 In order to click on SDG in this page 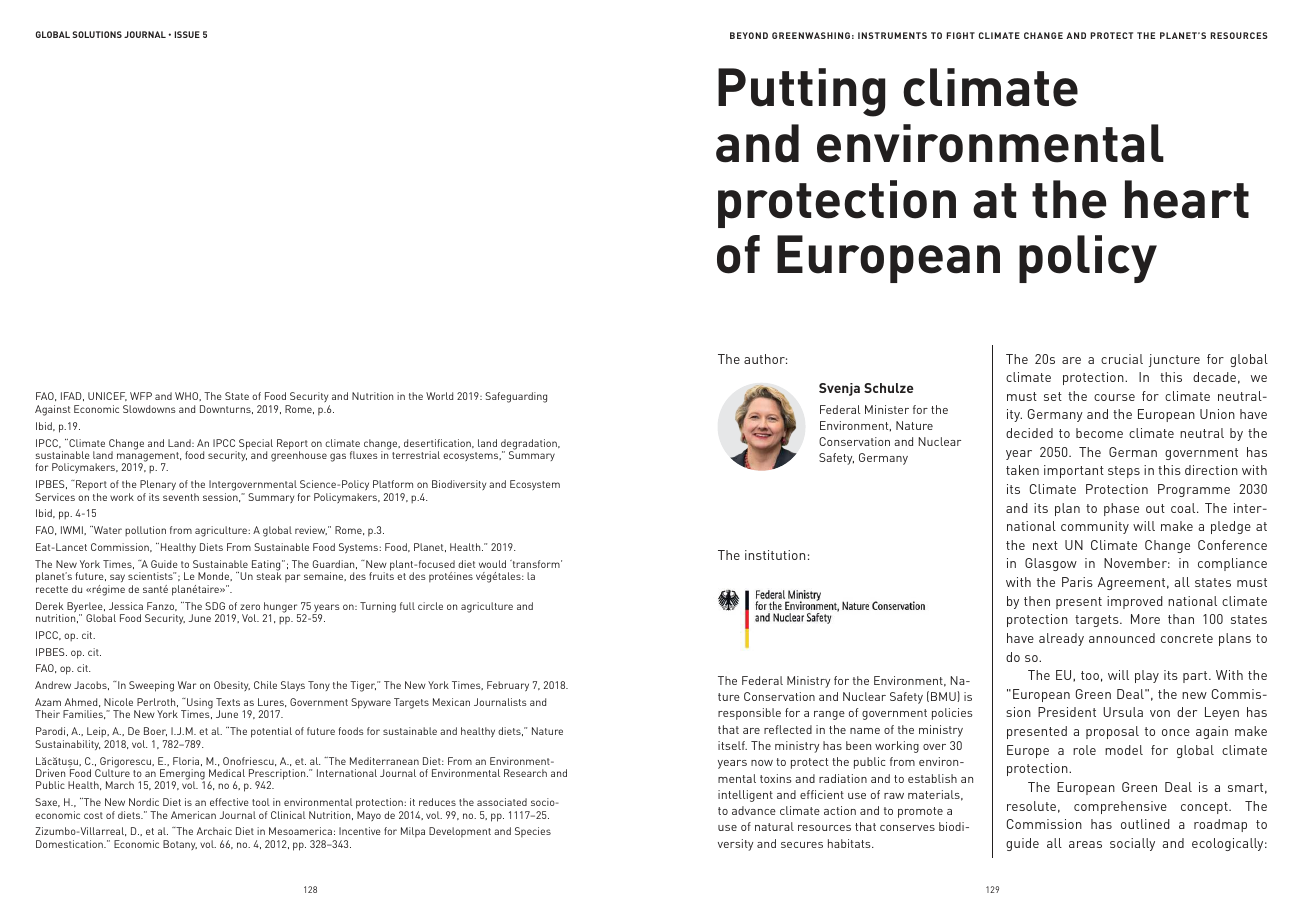, I will do `click(215, 606)`.
